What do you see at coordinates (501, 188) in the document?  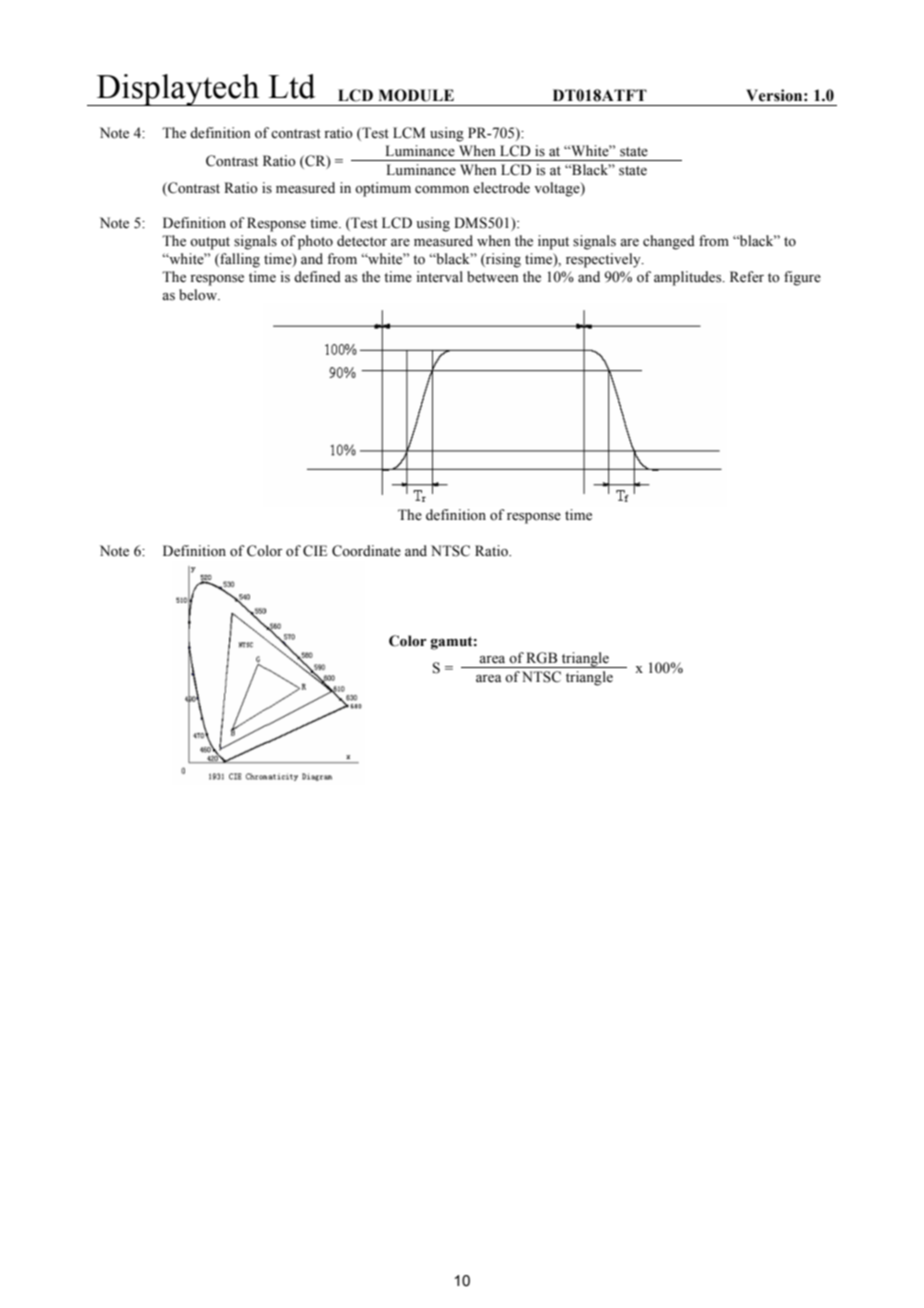 I see `electrode` at bounding box center [501, 188].
